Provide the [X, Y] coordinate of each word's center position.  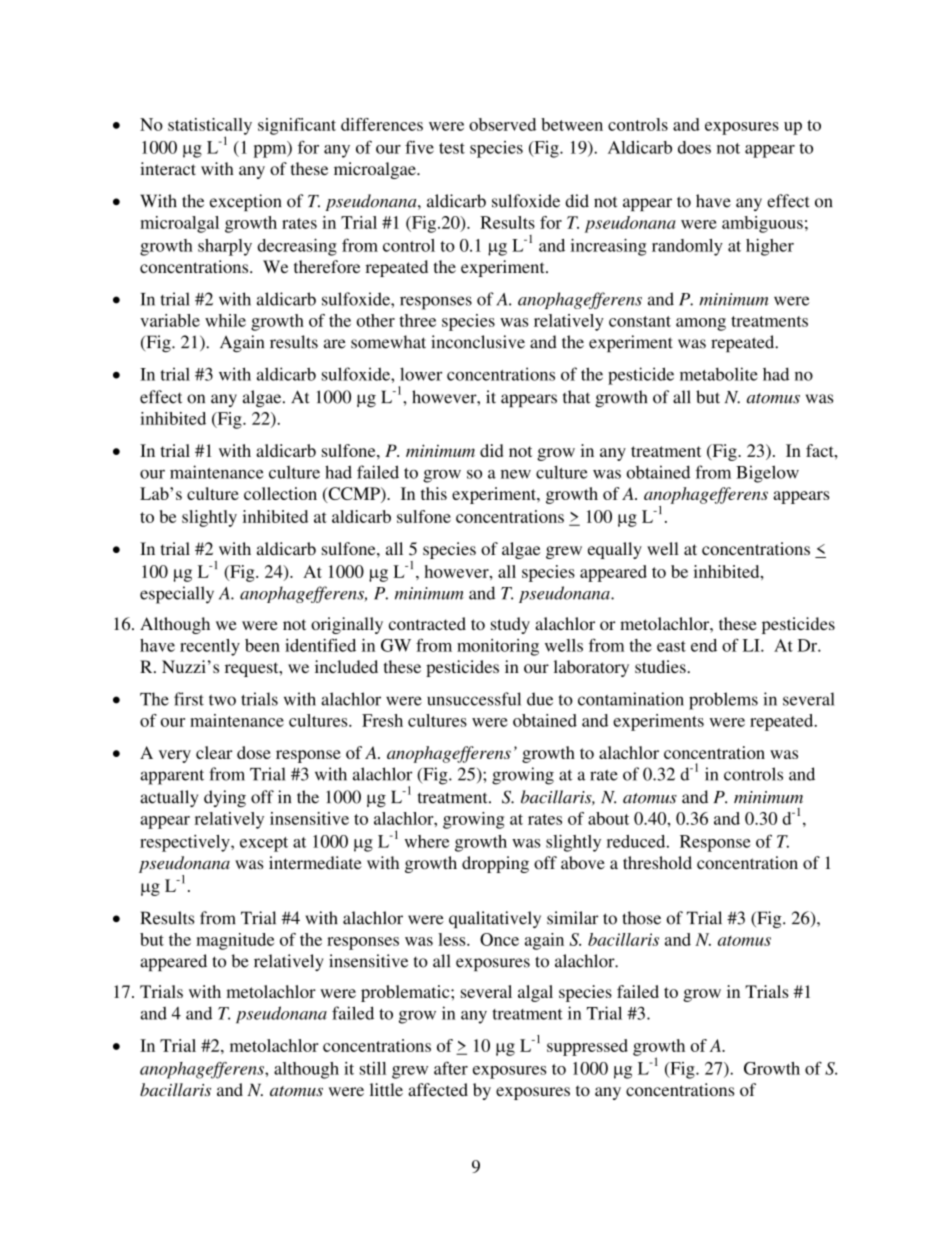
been [262, 645]
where [427, 841]
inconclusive [478, 342]
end [704, 645]
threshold [657, 862]
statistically [210, 127]
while [225, 320]
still [373, 1068]
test [452, 148]
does [694, 147]
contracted [427, 623]
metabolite [719, 374]
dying [225, 798]
